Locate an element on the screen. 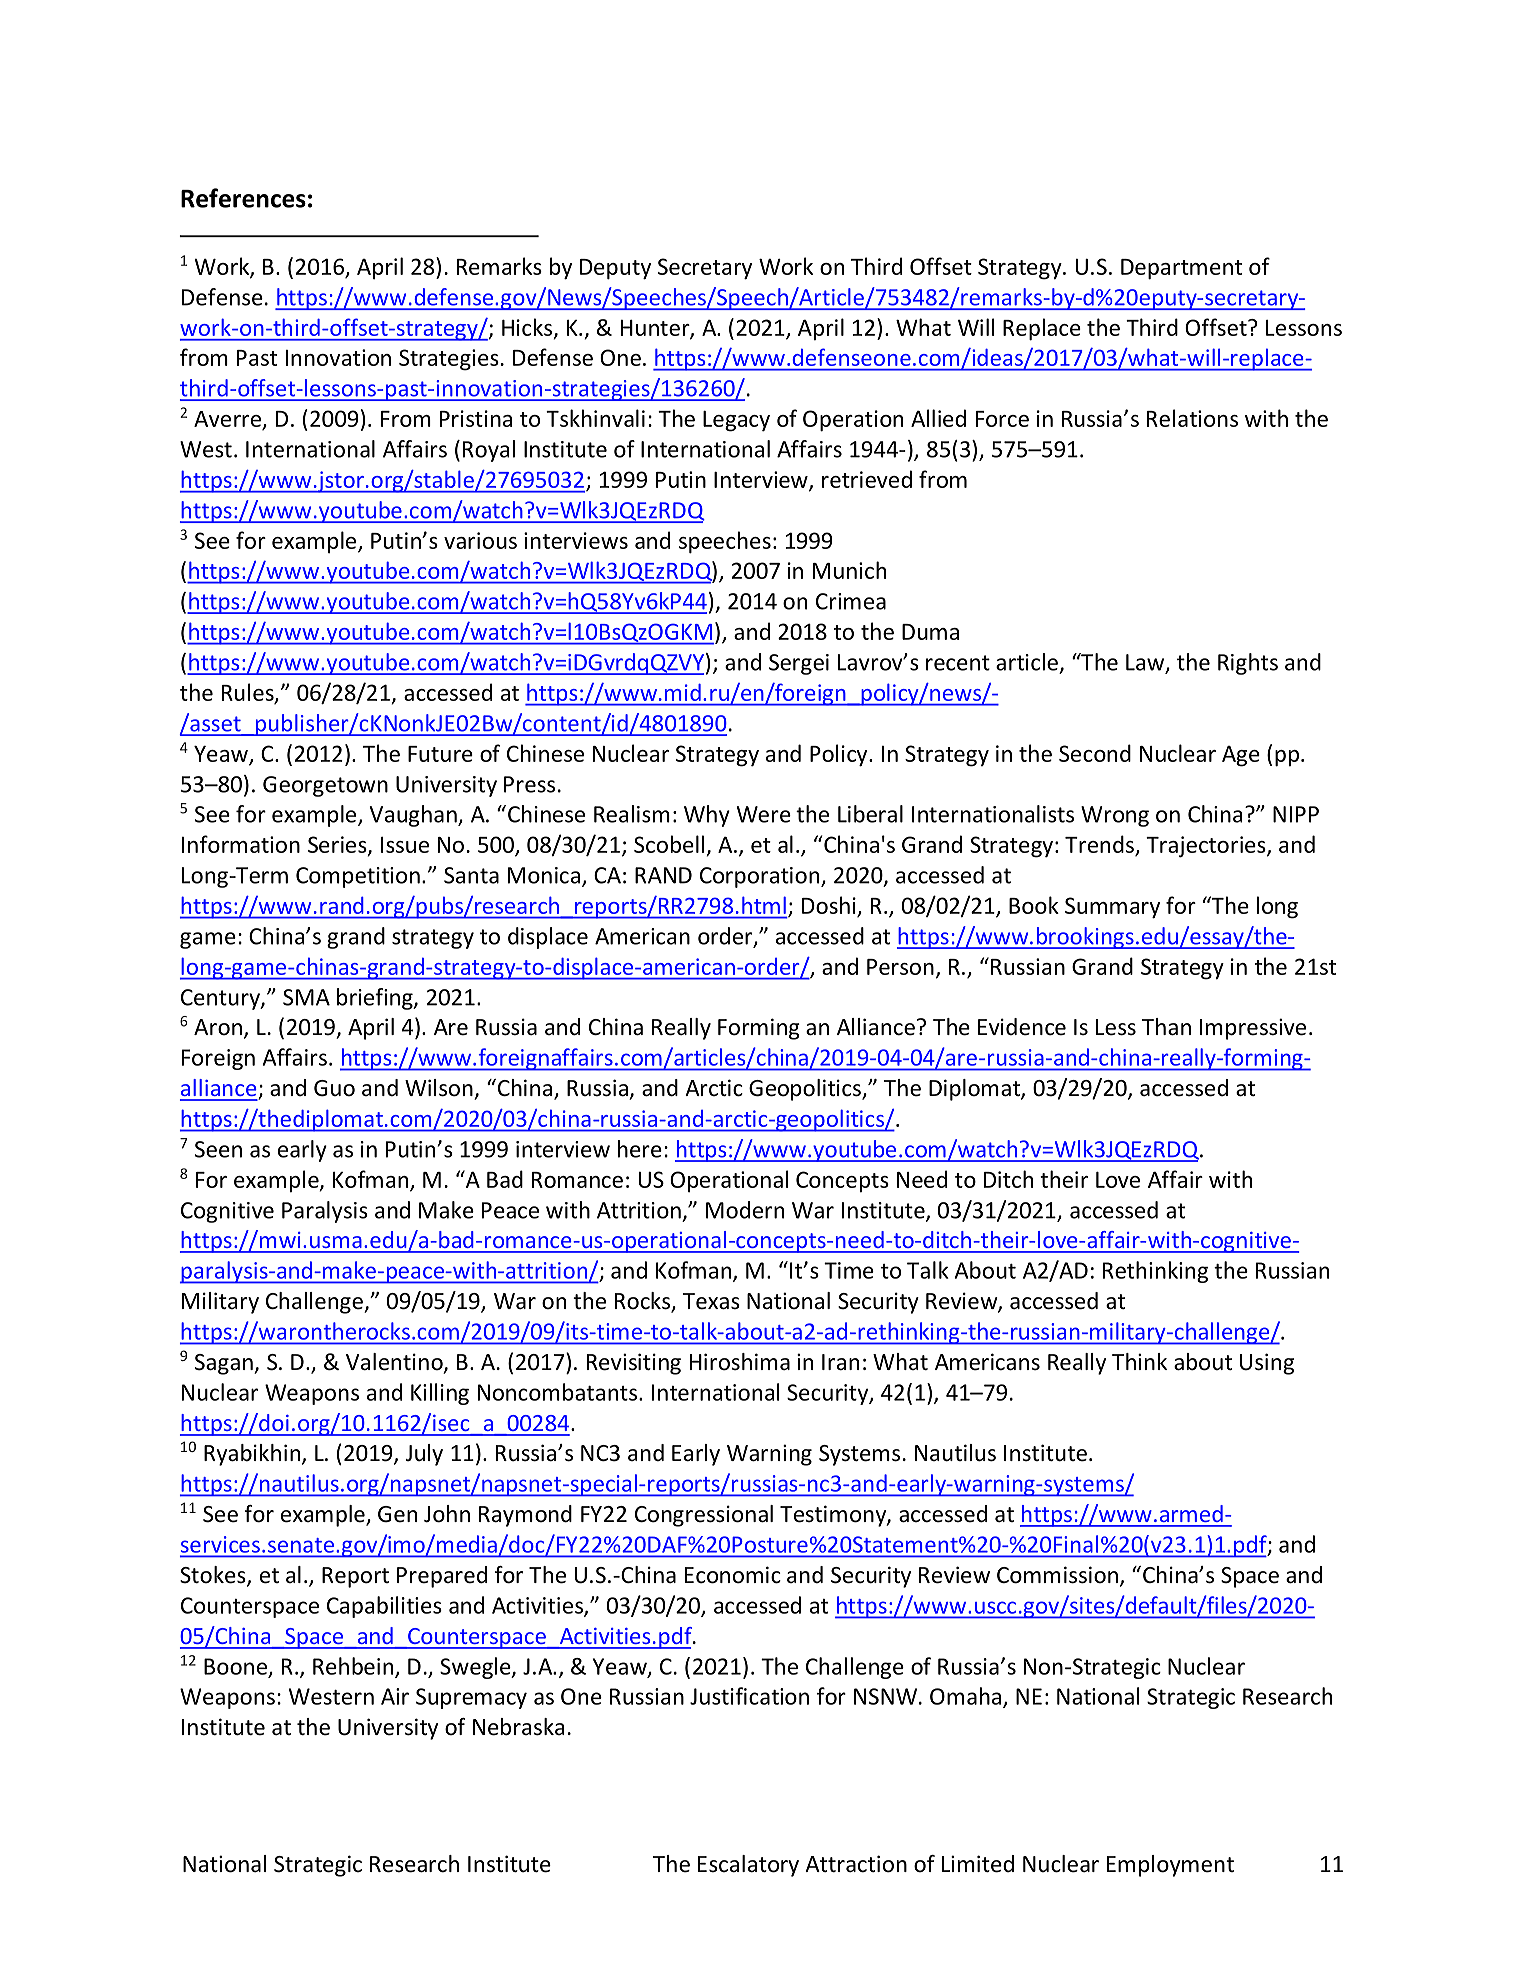 The image size is (1525, 1974). Escalatory is located at coordinates (748, 1866).
